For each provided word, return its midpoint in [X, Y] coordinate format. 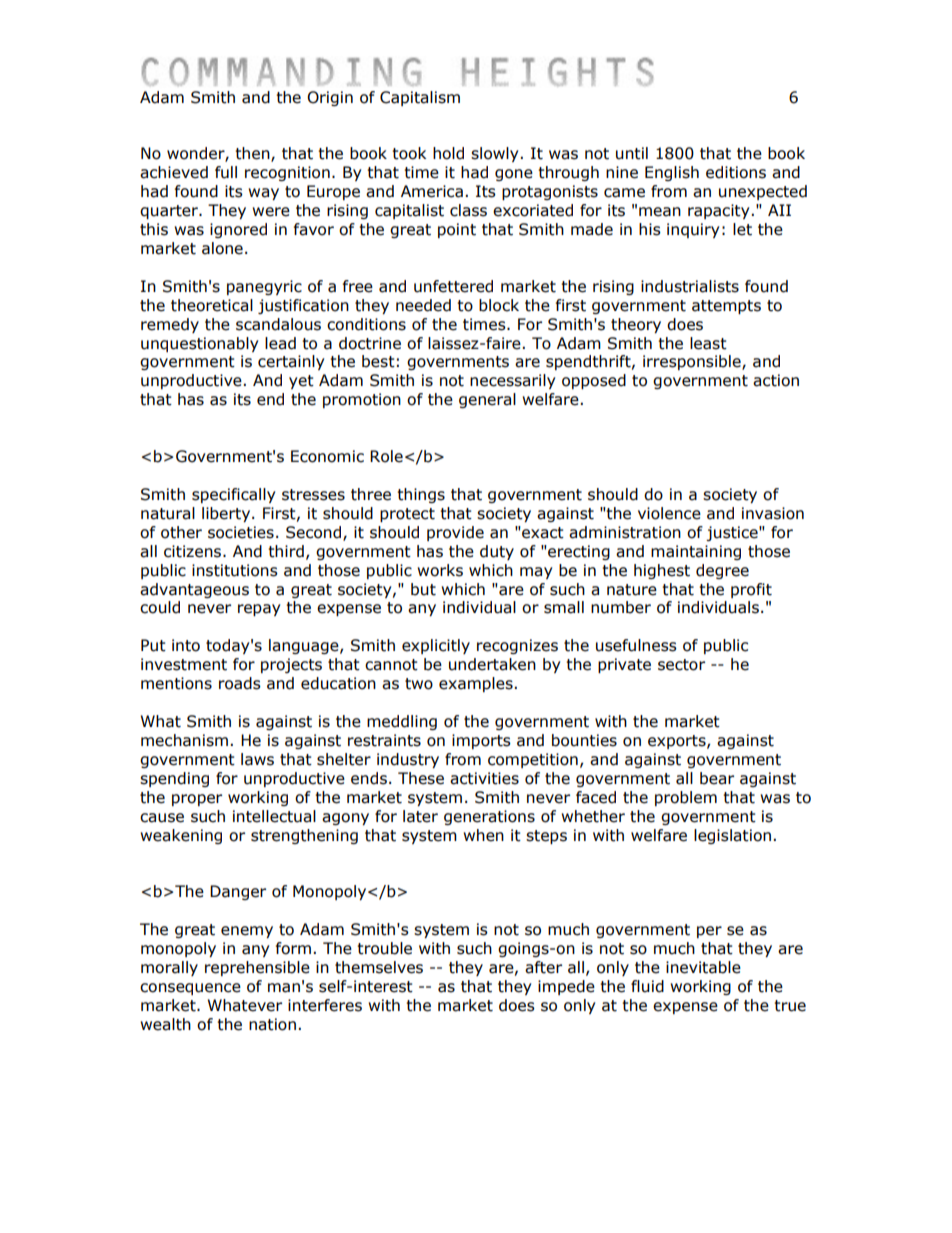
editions [736, 172]
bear [717, 778]
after [543, 967]
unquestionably [199, 344]
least [708, 343]
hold [448, 153]
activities [484, 778]
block [499, 305]
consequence [190, 989]
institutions [235, 570]
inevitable [703, 967]
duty [497, 552]
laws [257, 759]
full [226, 172]
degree [722, 571]
